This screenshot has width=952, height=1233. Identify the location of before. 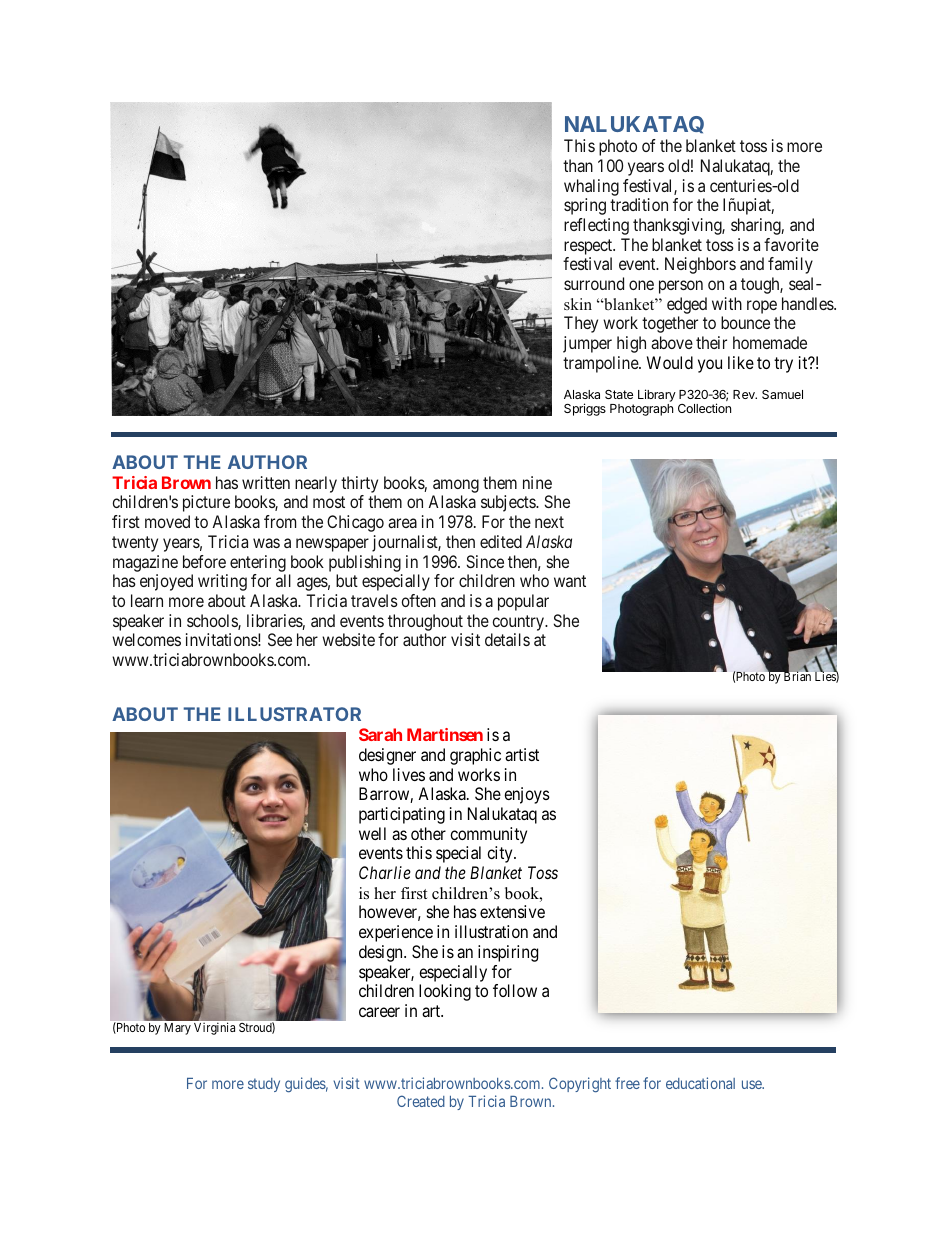
(204, 561).
